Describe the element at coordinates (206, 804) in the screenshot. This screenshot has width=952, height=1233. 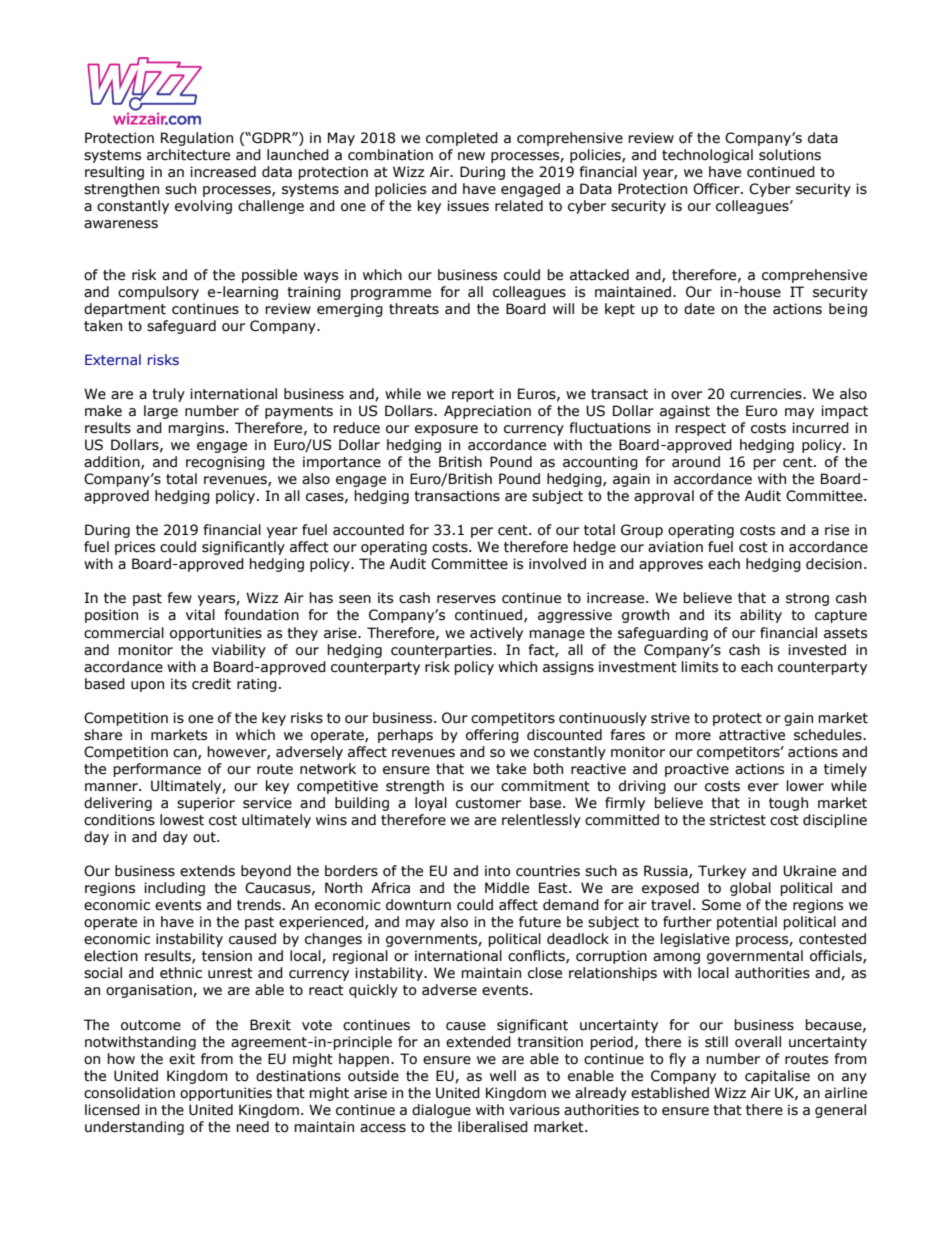
I see `superior` at that location.
